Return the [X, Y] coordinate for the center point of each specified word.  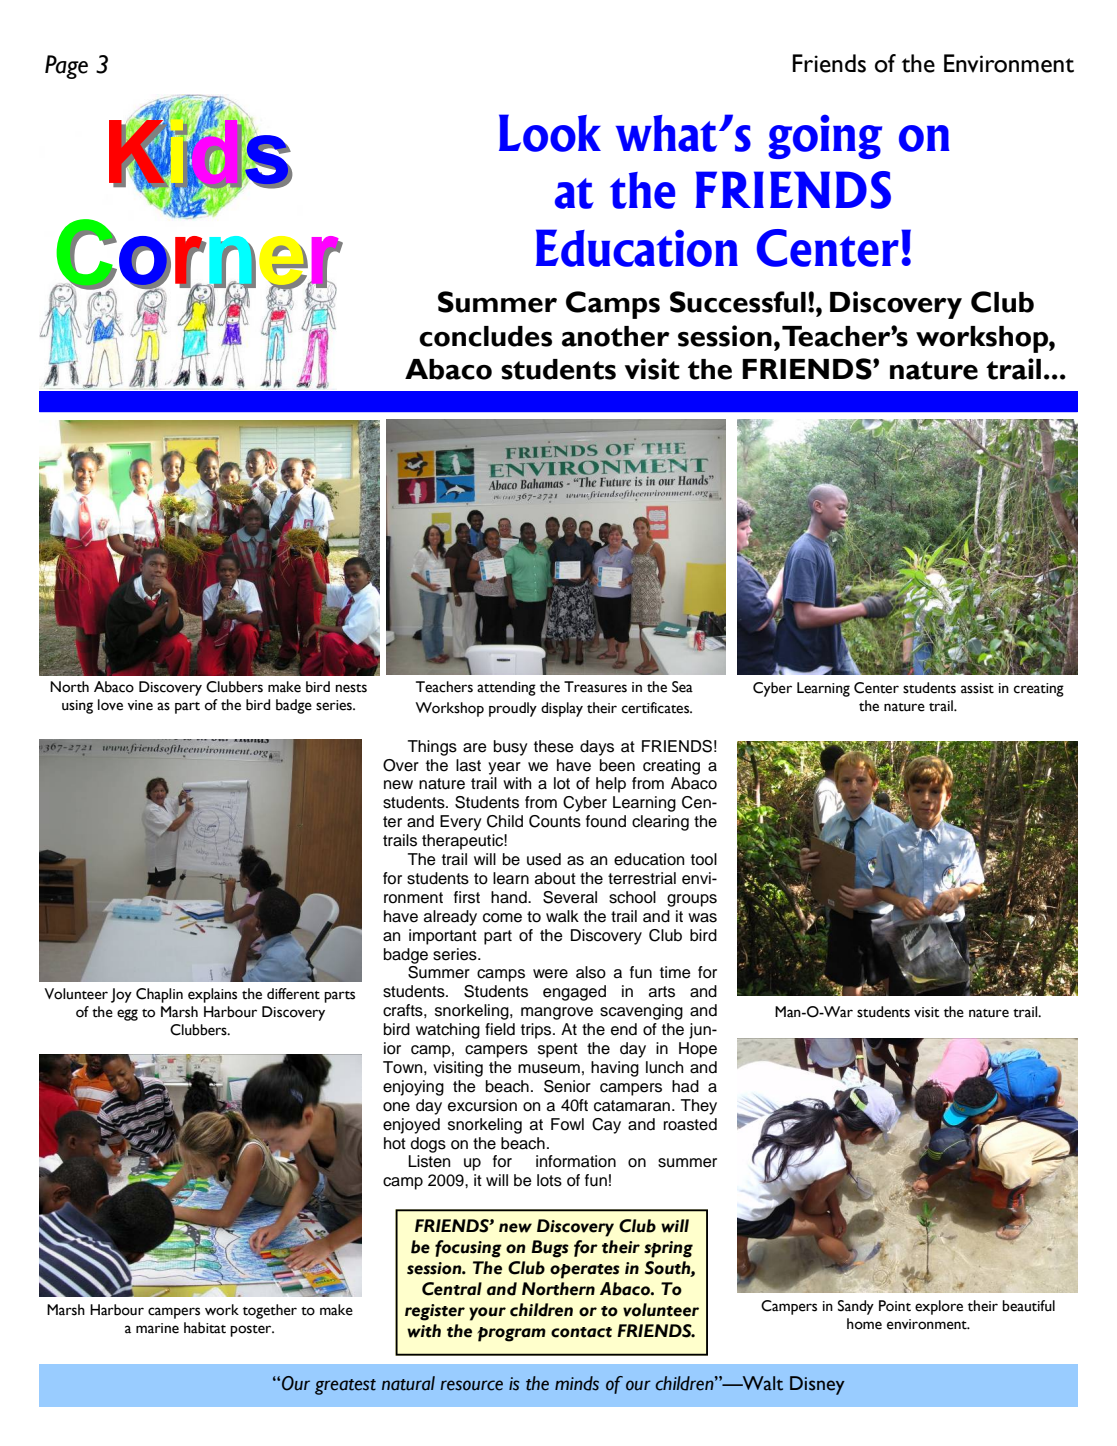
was [702, 918]
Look [550, 133]
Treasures [595, 687]
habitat [205, 1328]
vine [140, 705]
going [825, 136]
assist [977, 688]
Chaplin [159, 995]
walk [562, 916]
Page [66, 67]
